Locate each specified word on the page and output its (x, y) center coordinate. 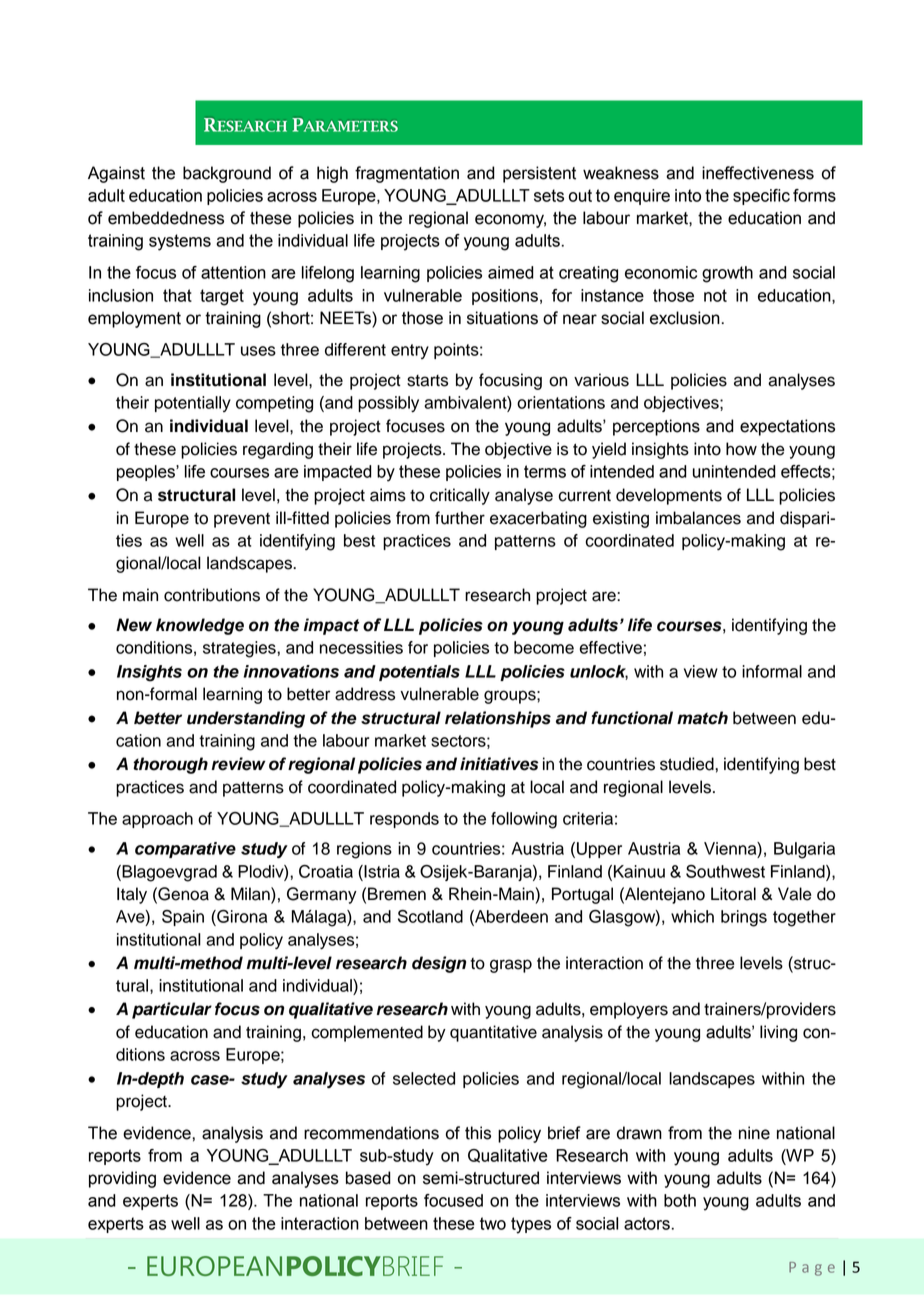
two (493, 1223)
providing (122, 1179)
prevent (242, 520)
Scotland (430, 916)
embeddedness (166, 218)
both (680, 1200)
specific (761, 197)
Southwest (725, 871)
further (460, 518)
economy (510, 221)
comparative (185, 850)
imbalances (698, 518)
